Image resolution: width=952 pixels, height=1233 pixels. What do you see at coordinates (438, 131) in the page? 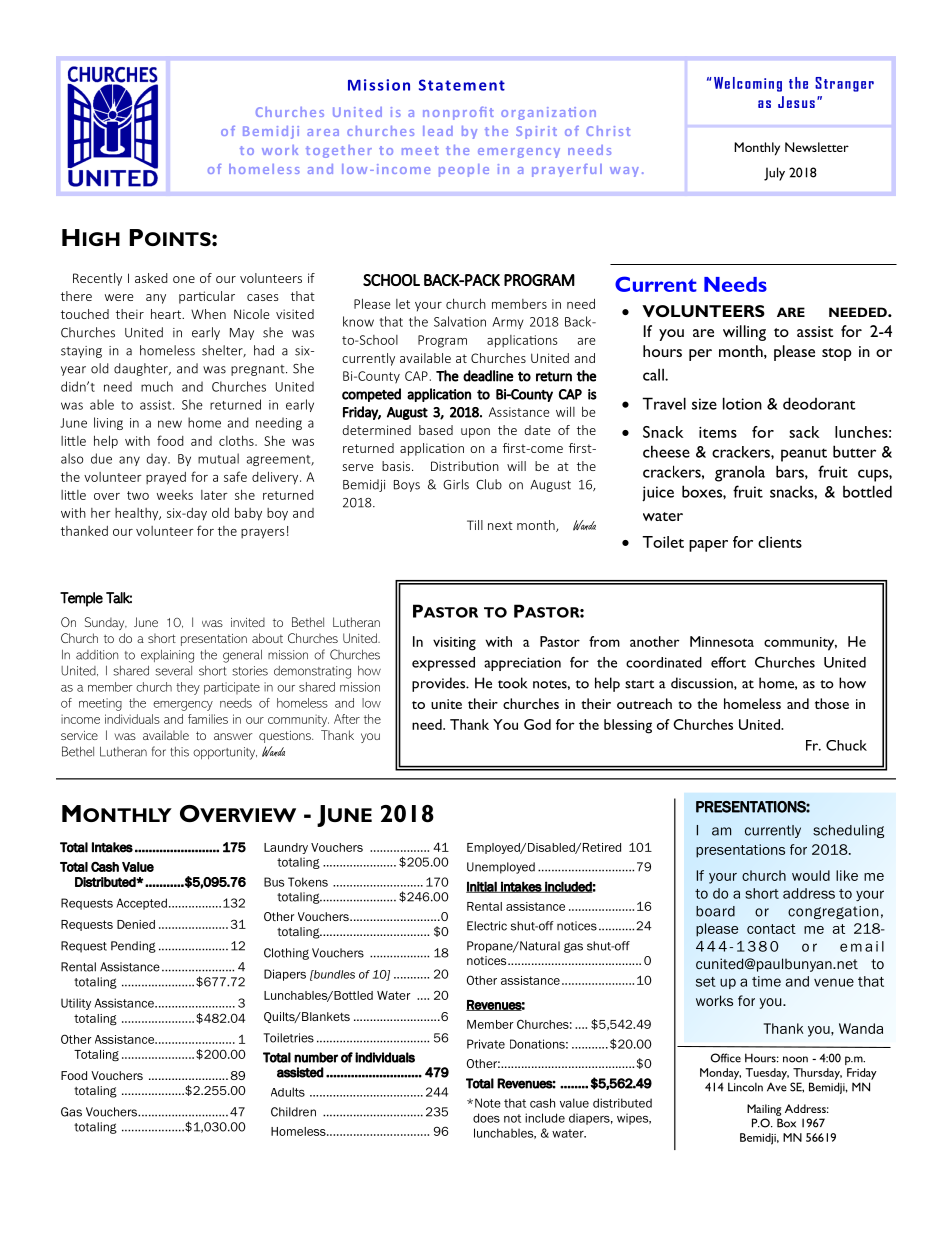
I see `lead` at bounding box center [438, 131].
